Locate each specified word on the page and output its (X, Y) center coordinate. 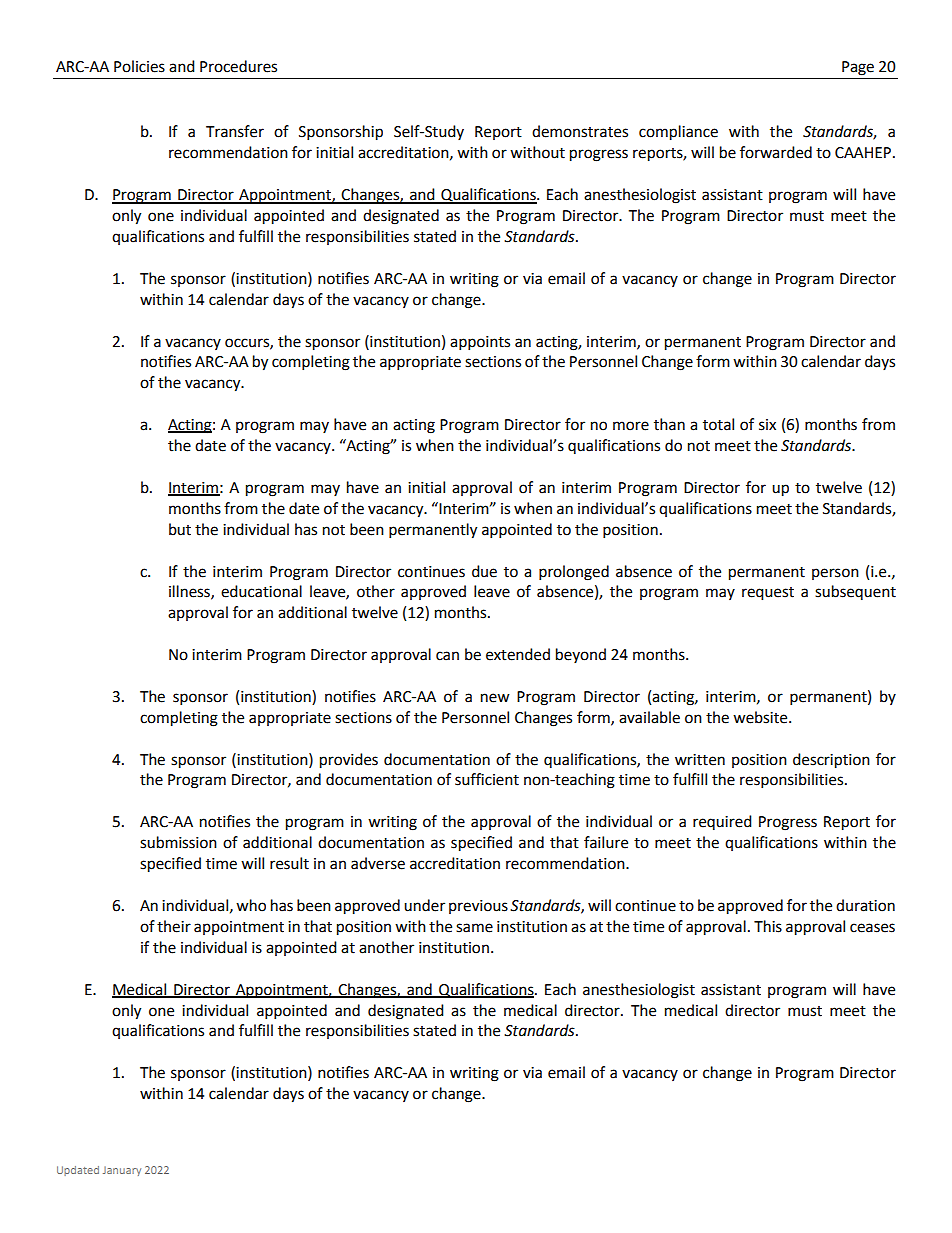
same (474, 928)
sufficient (487, 779)
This (768, 926)
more (631, 426)
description (831, 761)
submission (178, 842)
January (122, 1171)
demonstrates (580, 131)
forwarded (776, 152)
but (180, 529)
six (767, 425)
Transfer (235, 131)
